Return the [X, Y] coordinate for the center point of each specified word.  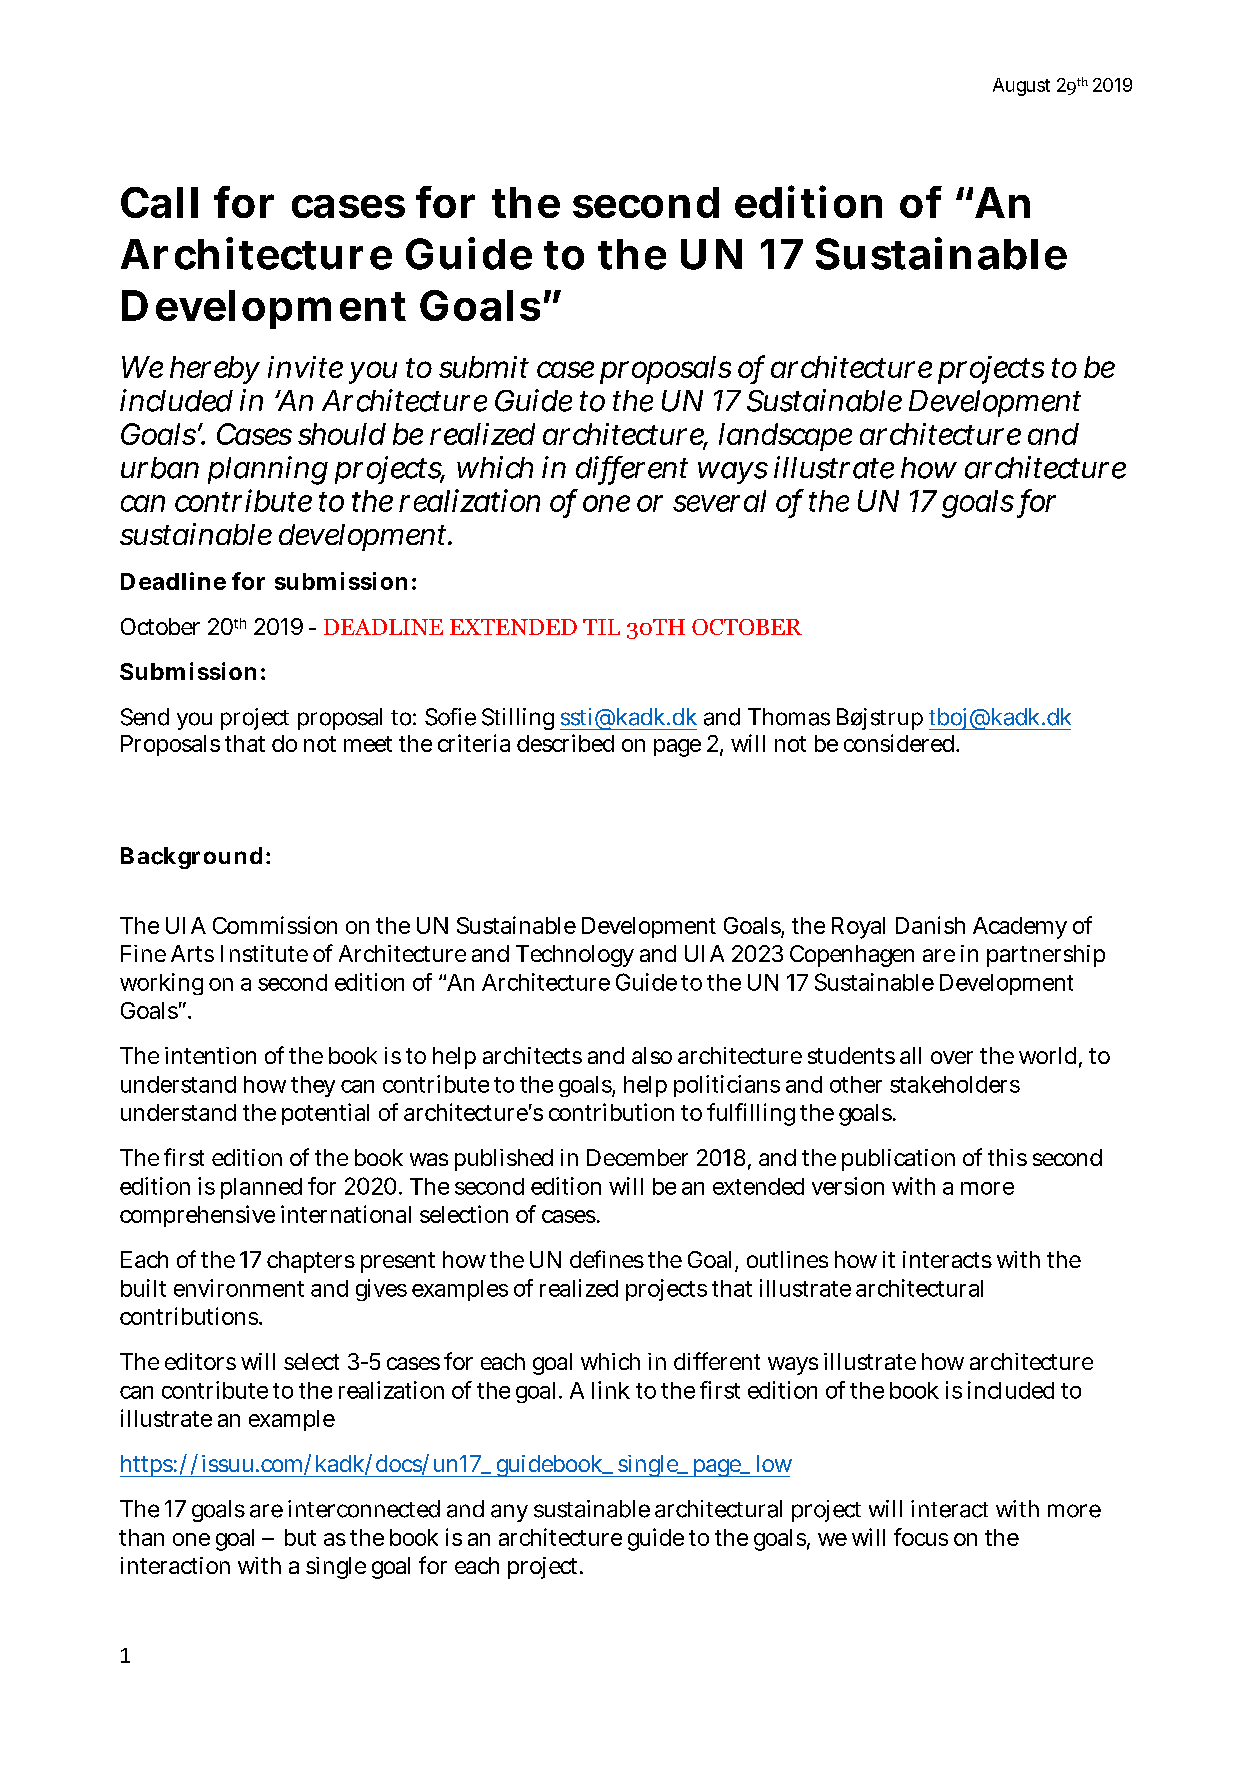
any [509, 1513]
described [565, 743]
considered [901, 743]
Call [159, 202]
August [1021, 87]
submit [484, 367]
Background [191, 858]
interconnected [364, 1509]
